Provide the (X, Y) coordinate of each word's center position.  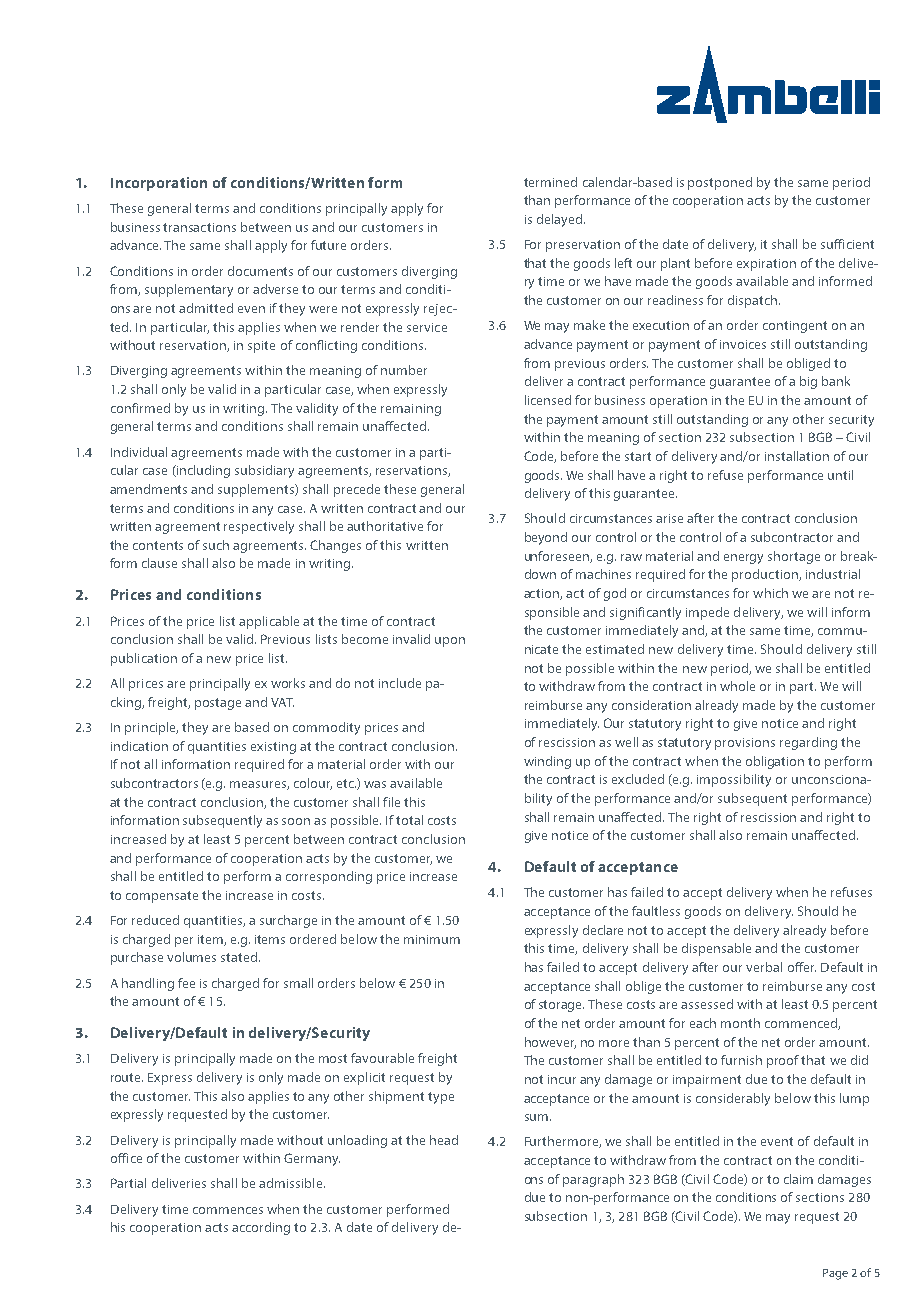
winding (547, 762)
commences (228, 1210)
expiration (766, 265)
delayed (559, 220)
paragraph (593, 1180)
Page (835, 1274)
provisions (745, 744)
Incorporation (159, 184)
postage (218, 704)
